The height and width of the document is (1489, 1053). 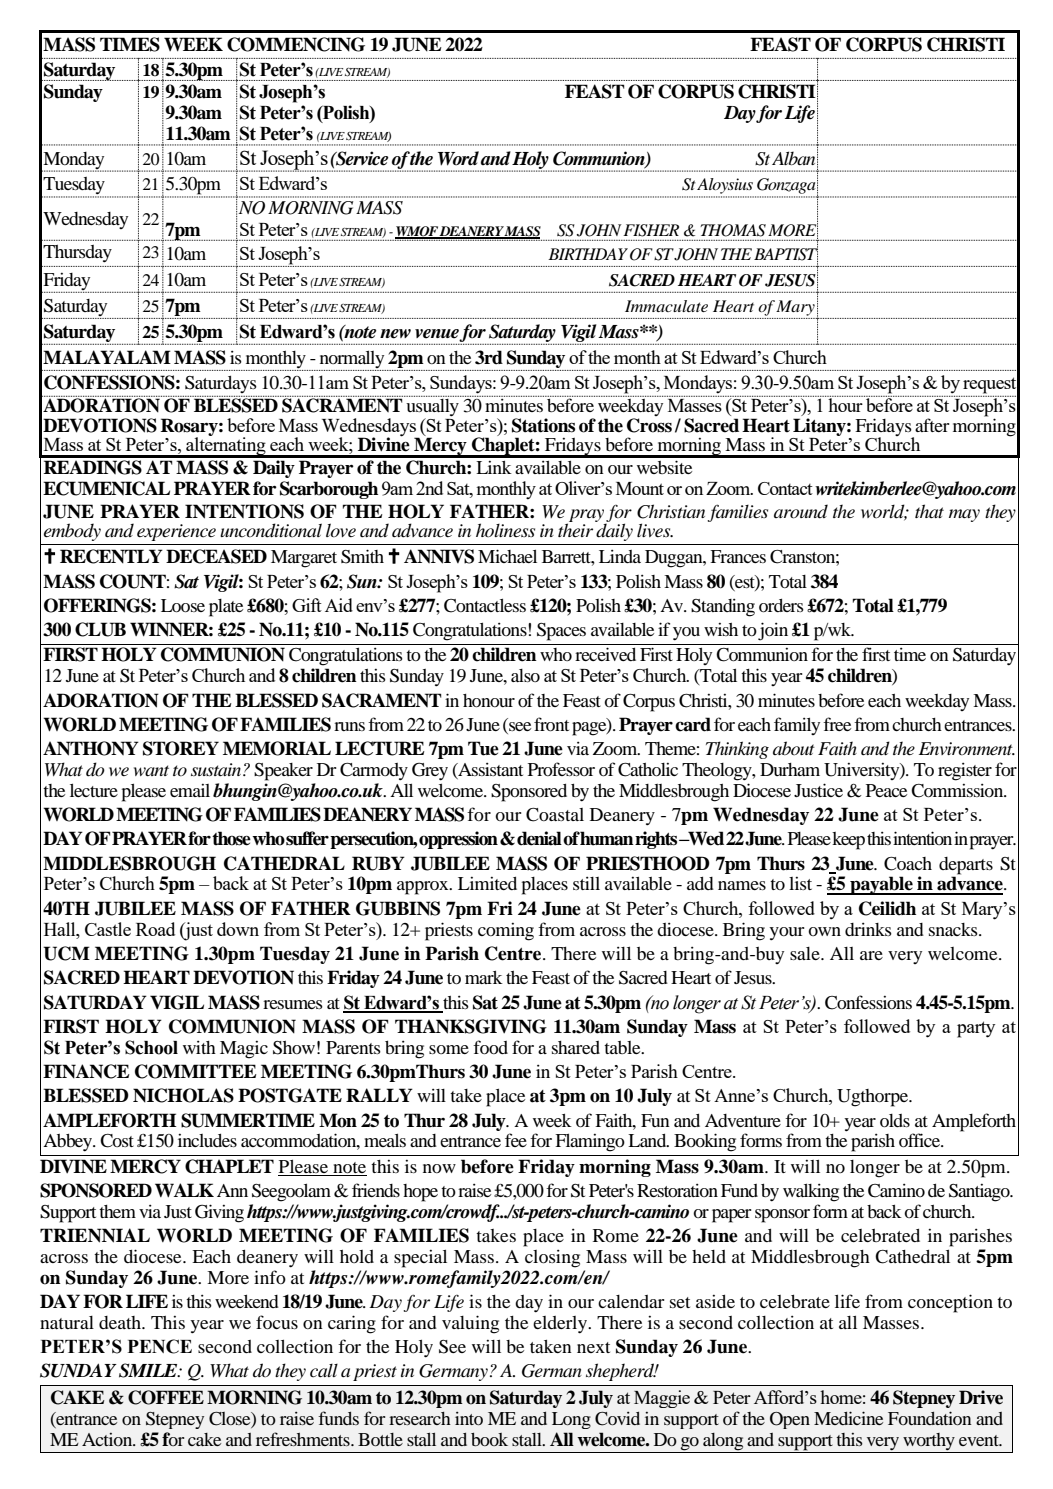 What do you see at coordinates (733, 230) in the document?
I see `THOMAS` at bounding box center [733, 230].
